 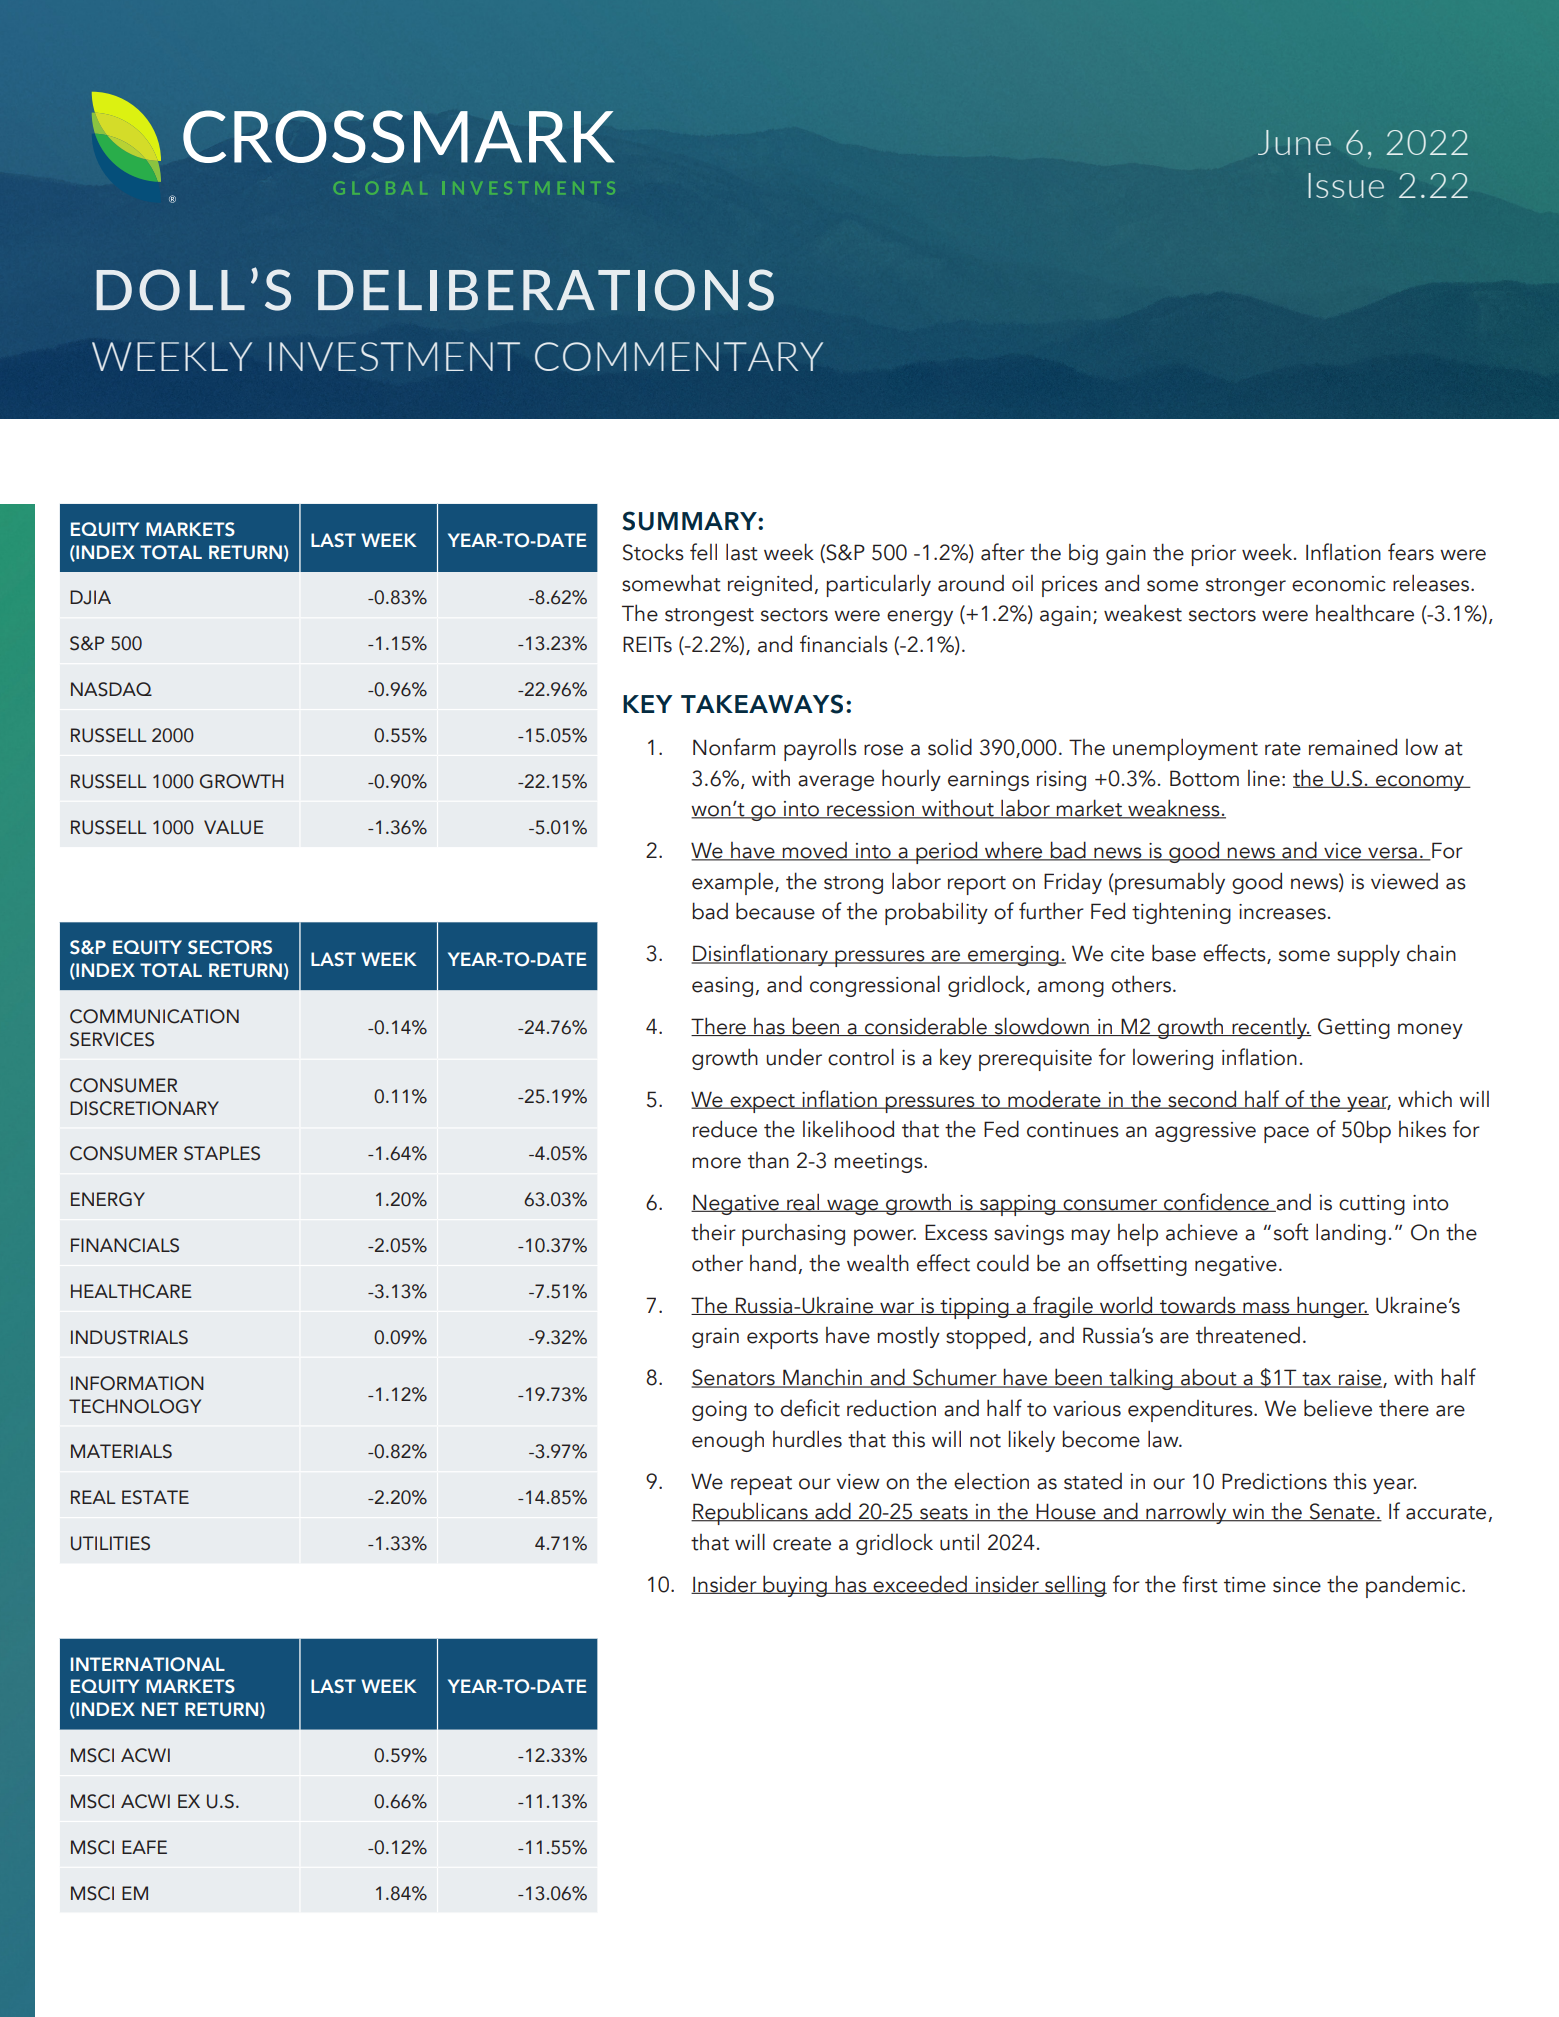 What do you see at coordinates (394, 356) in the document?
I see `INVESTMENT` at bounding box center [394, 356].
